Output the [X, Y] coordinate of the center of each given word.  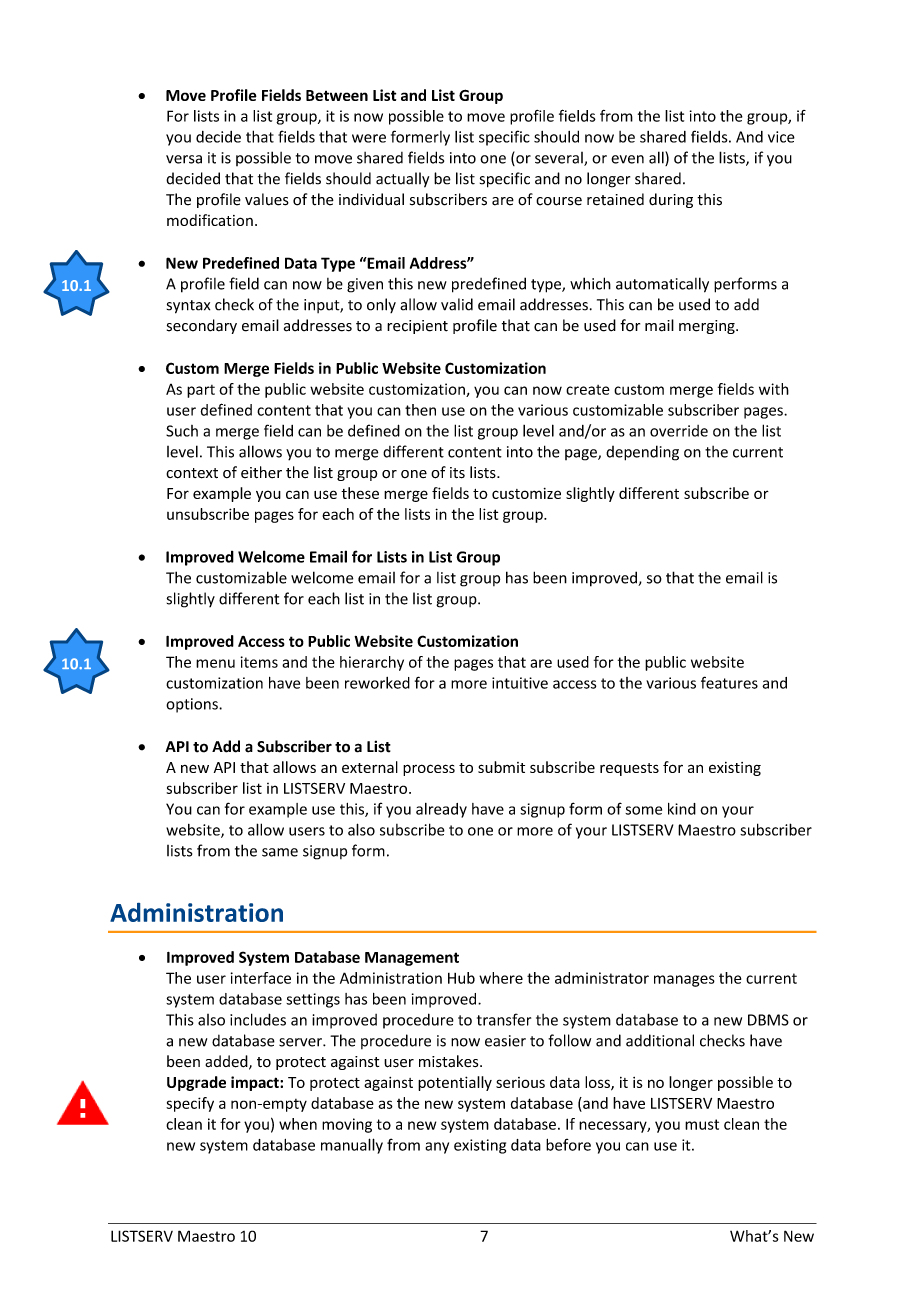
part [201, 391]
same [280, 852]
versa [184, 159]
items [259, 662]
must [702, 1124]
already [441, 810]
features [729, 682]
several [560, 159]
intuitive [520, 683]
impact [256, 1083]
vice [781, 137]
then [420, 410]
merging [708, 327]
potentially [455, 1083]
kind [682, 809]
